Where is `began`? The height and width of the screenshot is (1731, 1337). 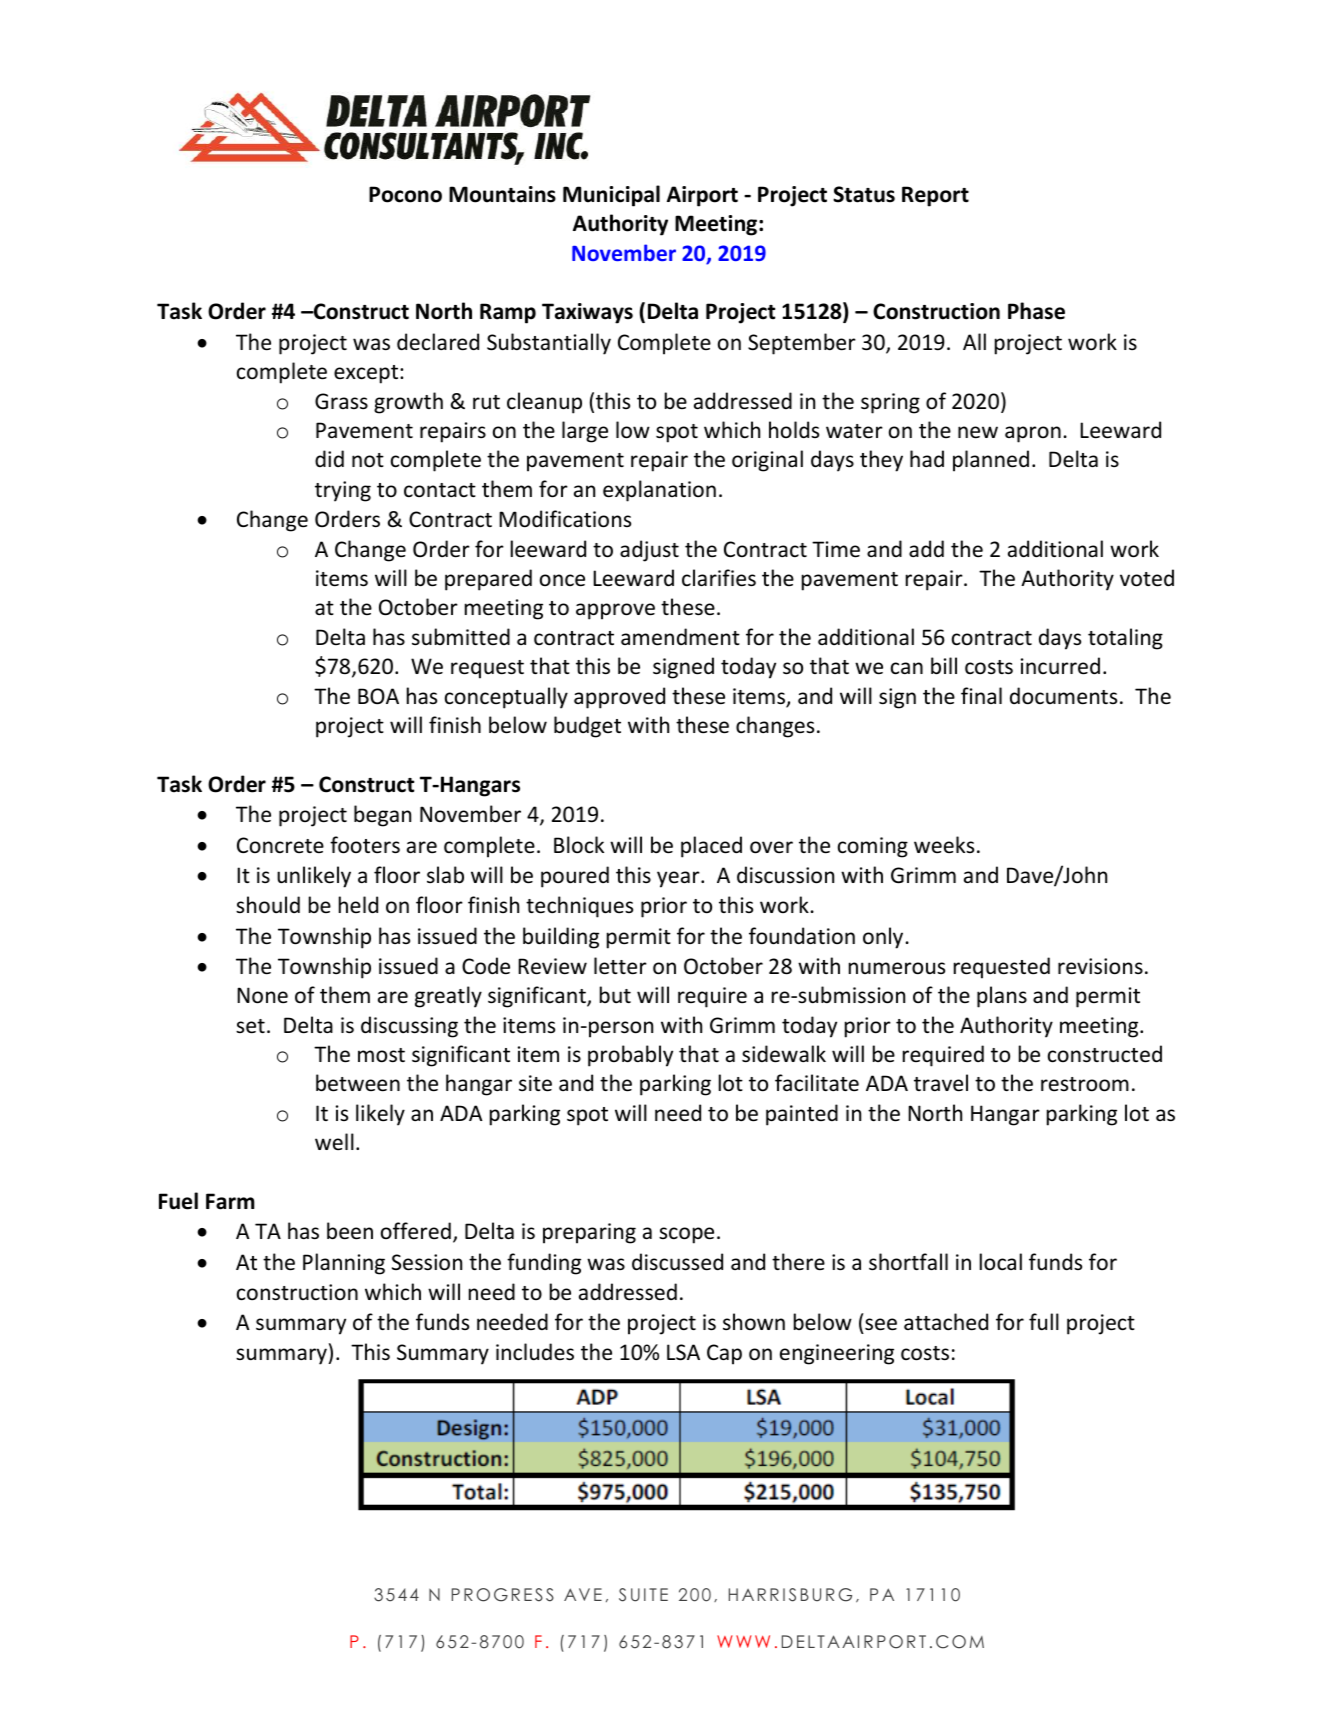
began is located at coordinates (382, 816).
